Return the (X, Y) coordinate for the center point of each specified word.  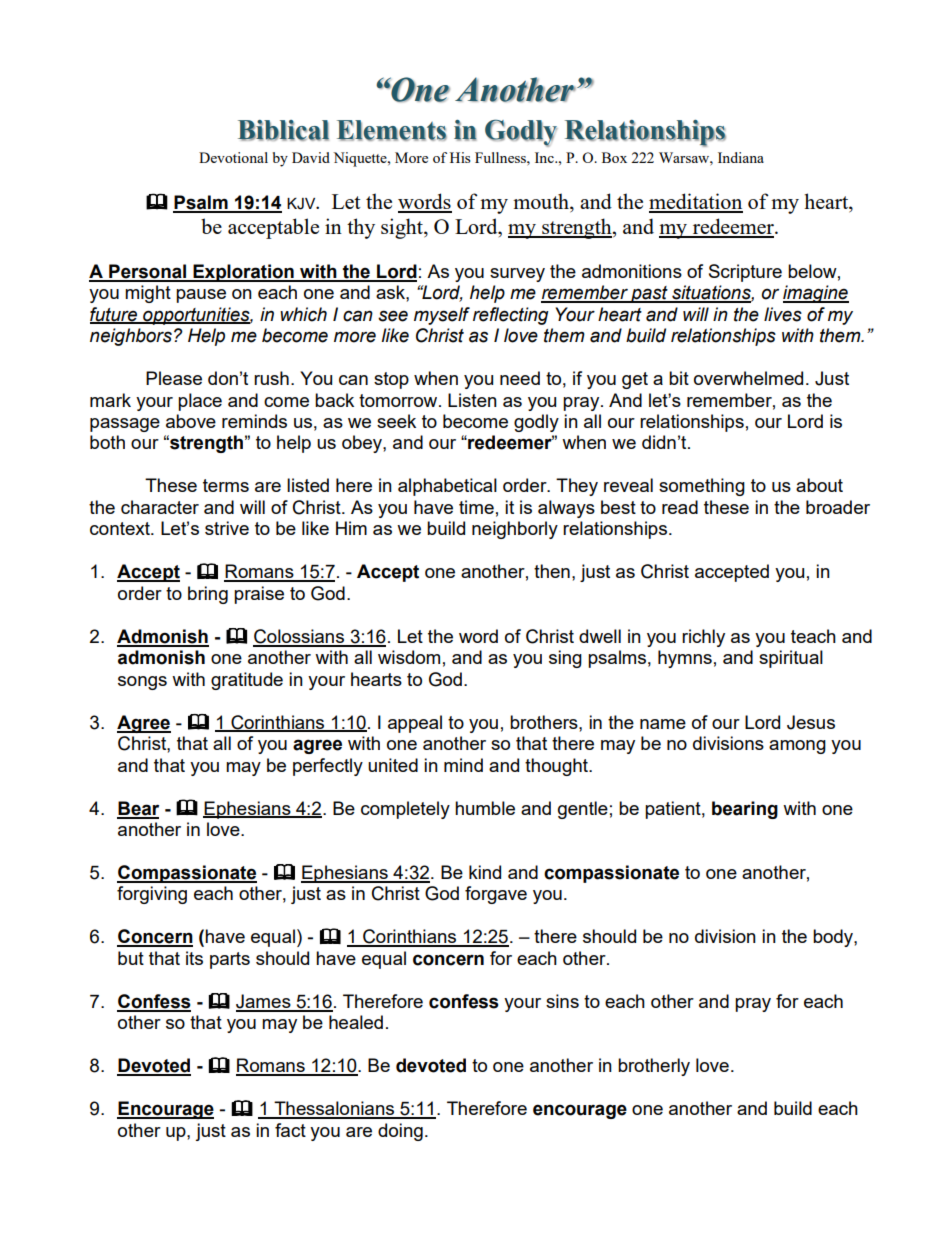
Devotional (233, 157)
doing (400, 1132)
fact (290, 1130)
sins (562, 1001)
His (460, 157)
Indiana (741, 157)
